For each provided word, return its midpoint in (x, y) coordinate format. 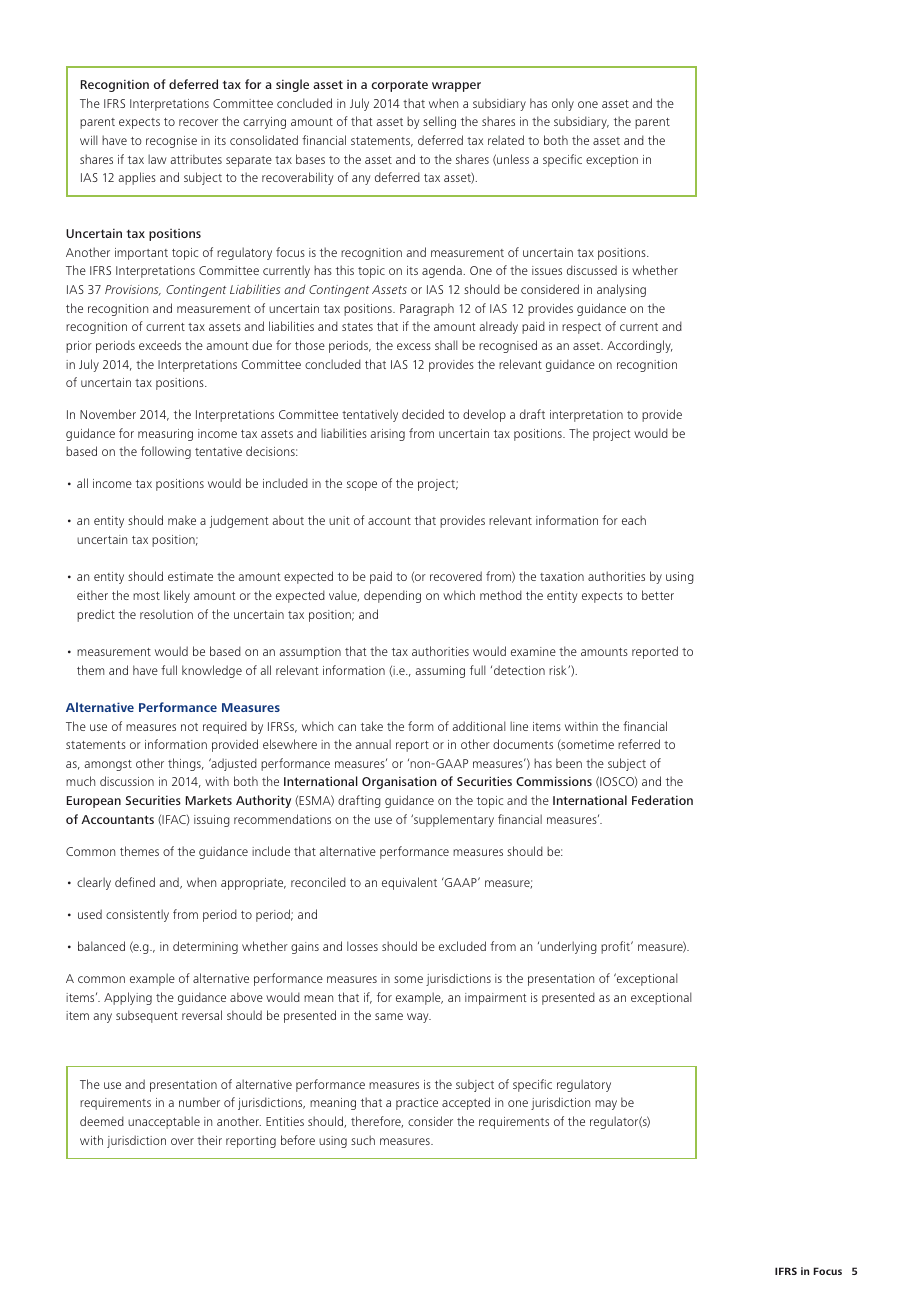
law (157, 159)
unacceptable (164, 1122)
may (606, 1105)
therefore (377, 1122)
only (563, 104)
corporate (400, 86)
